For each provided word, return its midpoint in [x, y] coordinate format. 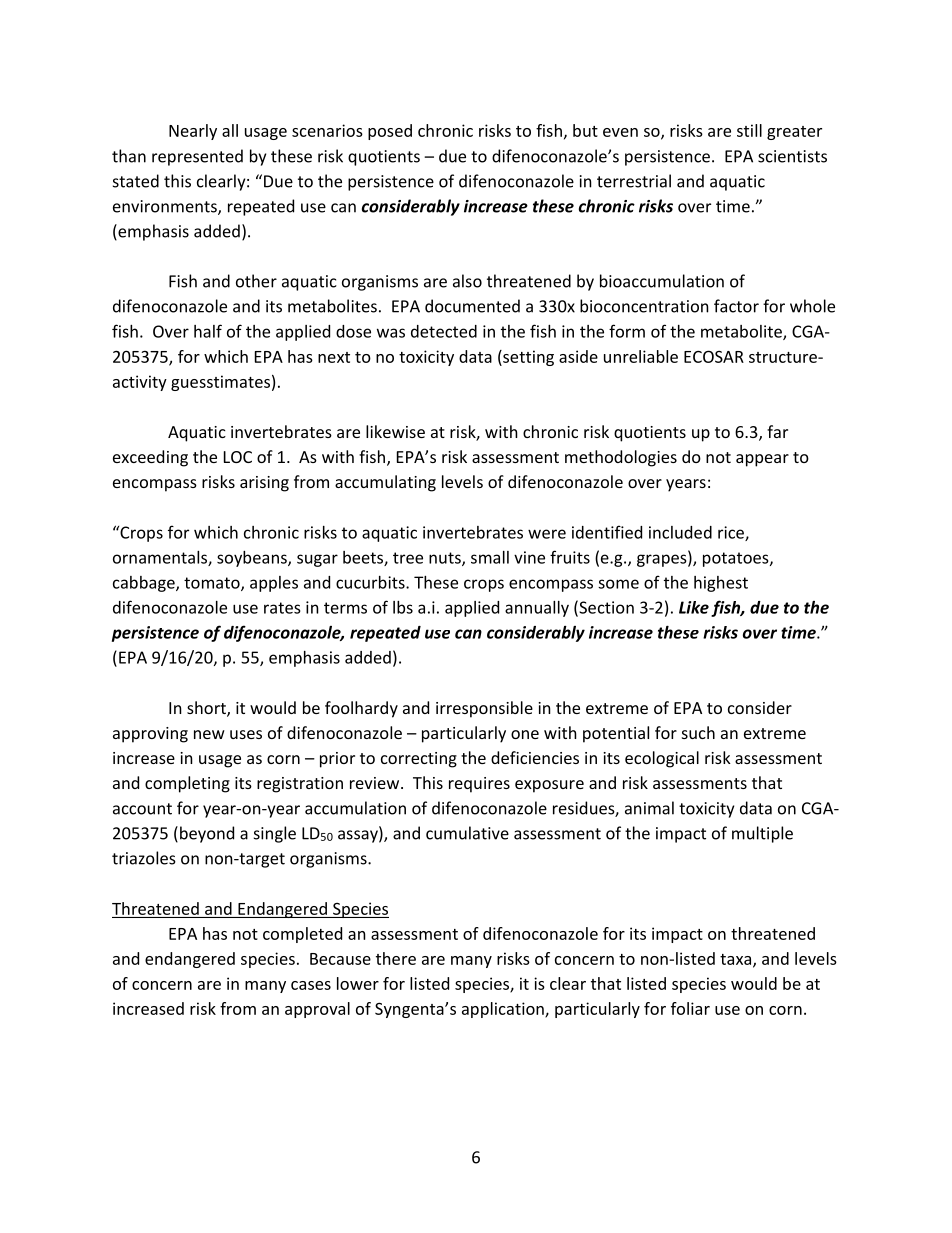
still [749, 130]
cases [311, 985]
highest [721, 584]
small [490, 557]
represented [197, 157]
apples [274, 584]
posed [390, 132]
